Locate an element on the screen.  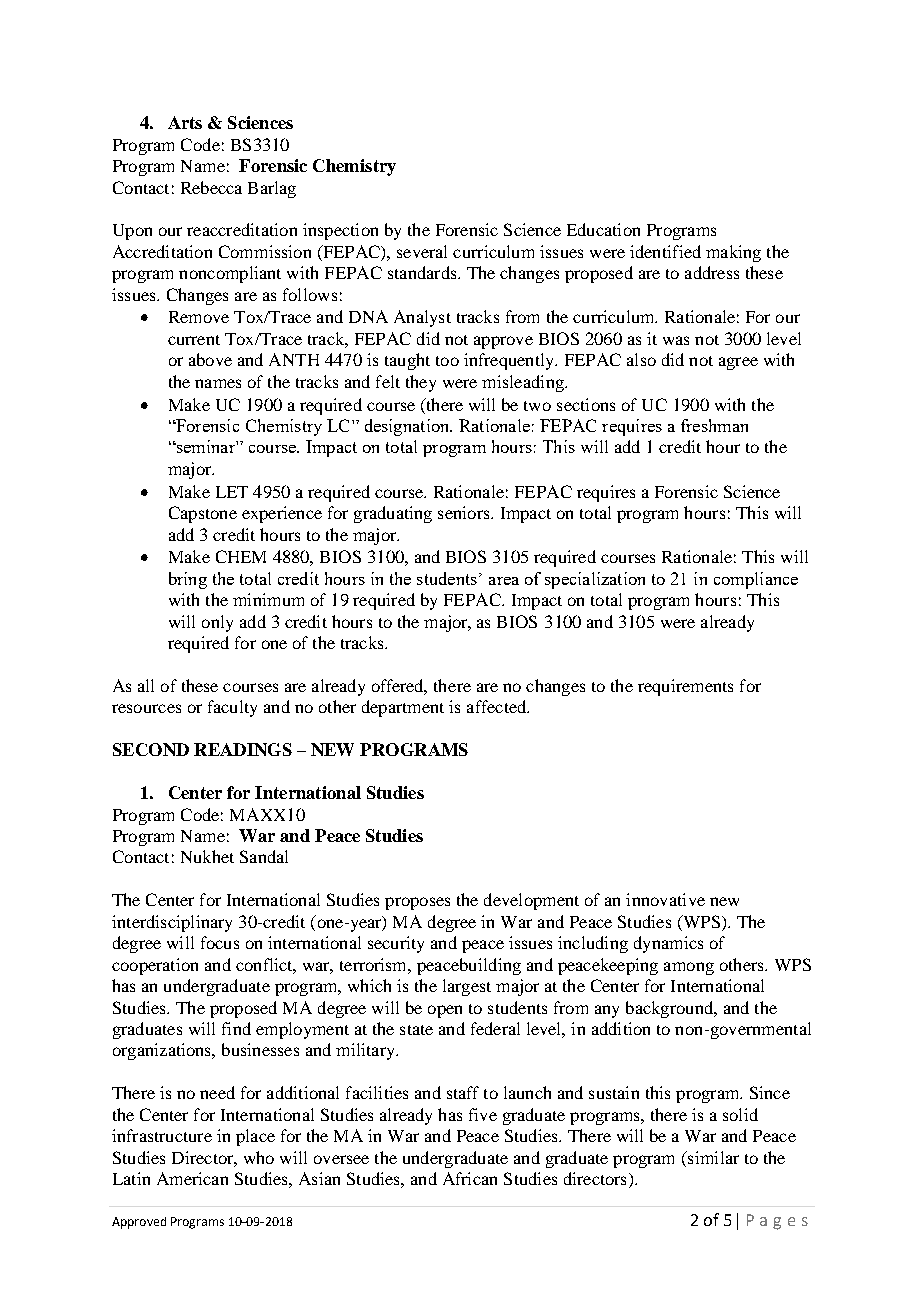
several is located at coordinates (422, 251).
